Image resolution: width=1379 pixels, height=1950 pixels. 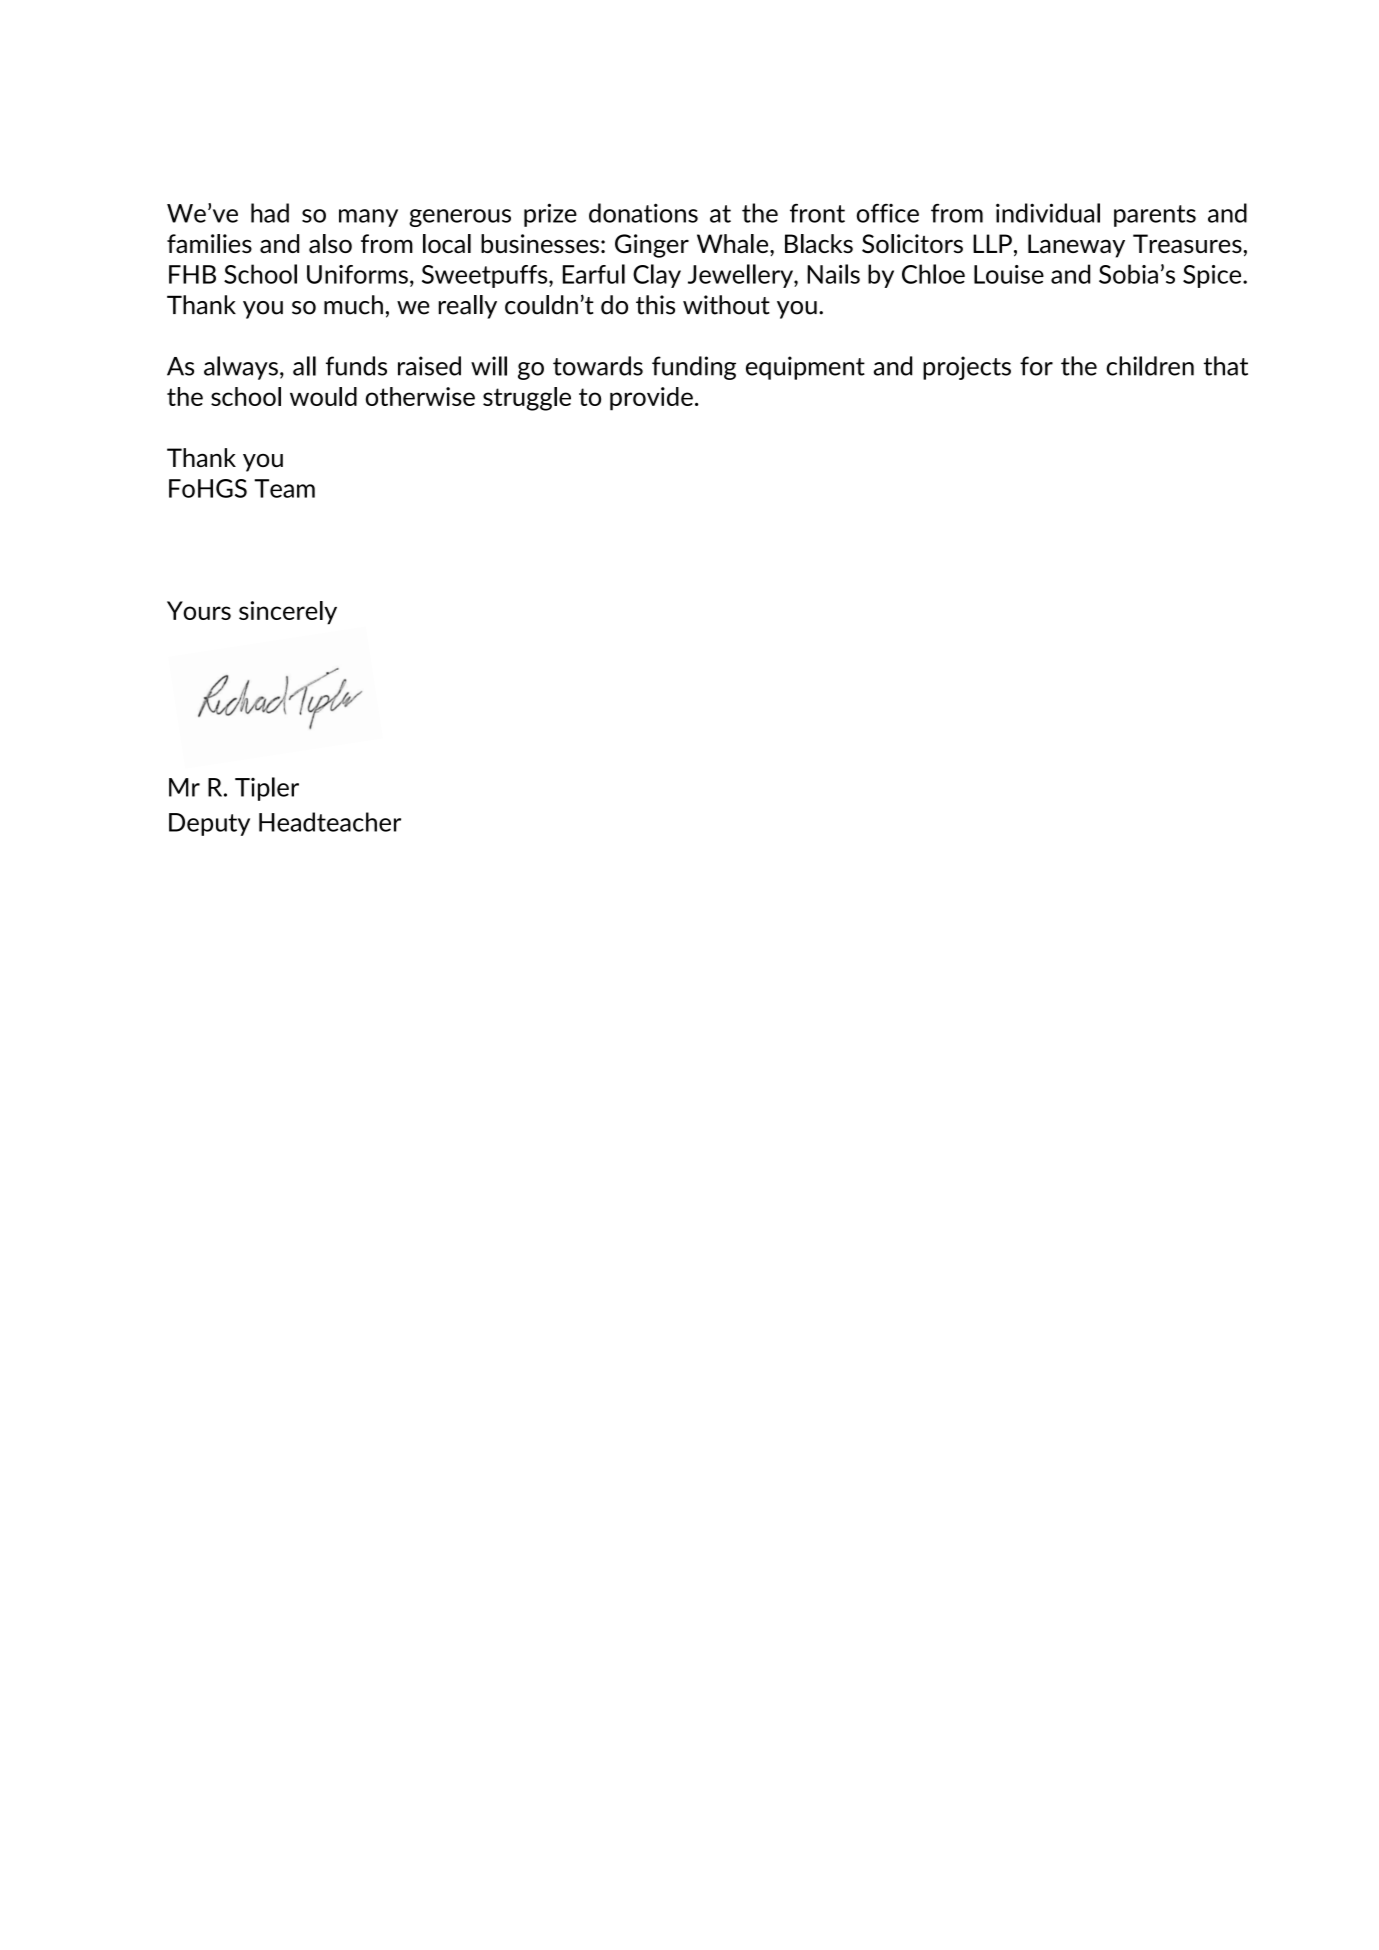 I want to click on sincerely, so click(x=288, y=613).
